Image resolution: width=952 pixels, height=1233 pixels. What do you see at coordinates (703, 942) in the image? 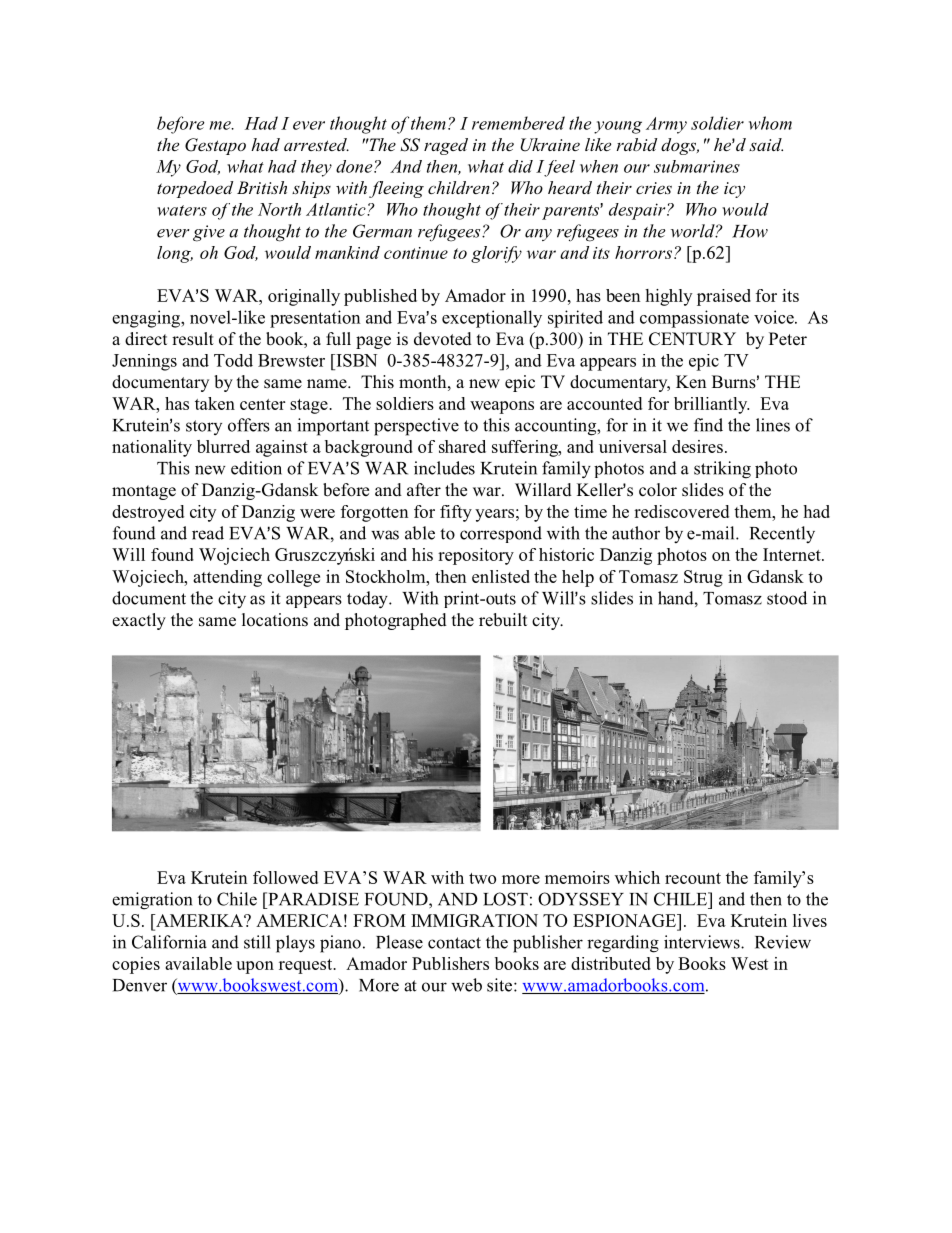
I see `interviews` at bounding box center [703, 942].
